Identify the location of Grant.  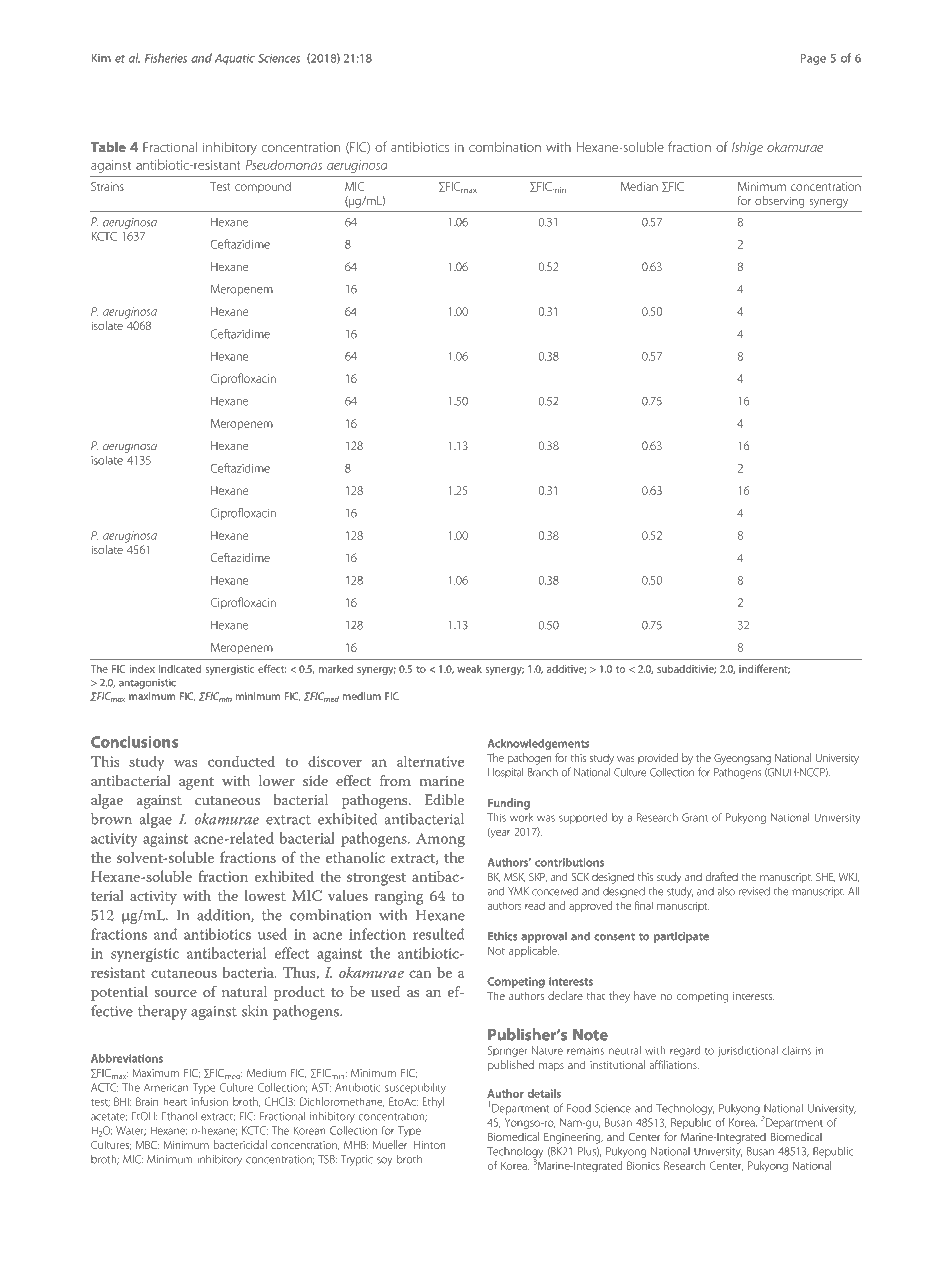
(695, 817).
